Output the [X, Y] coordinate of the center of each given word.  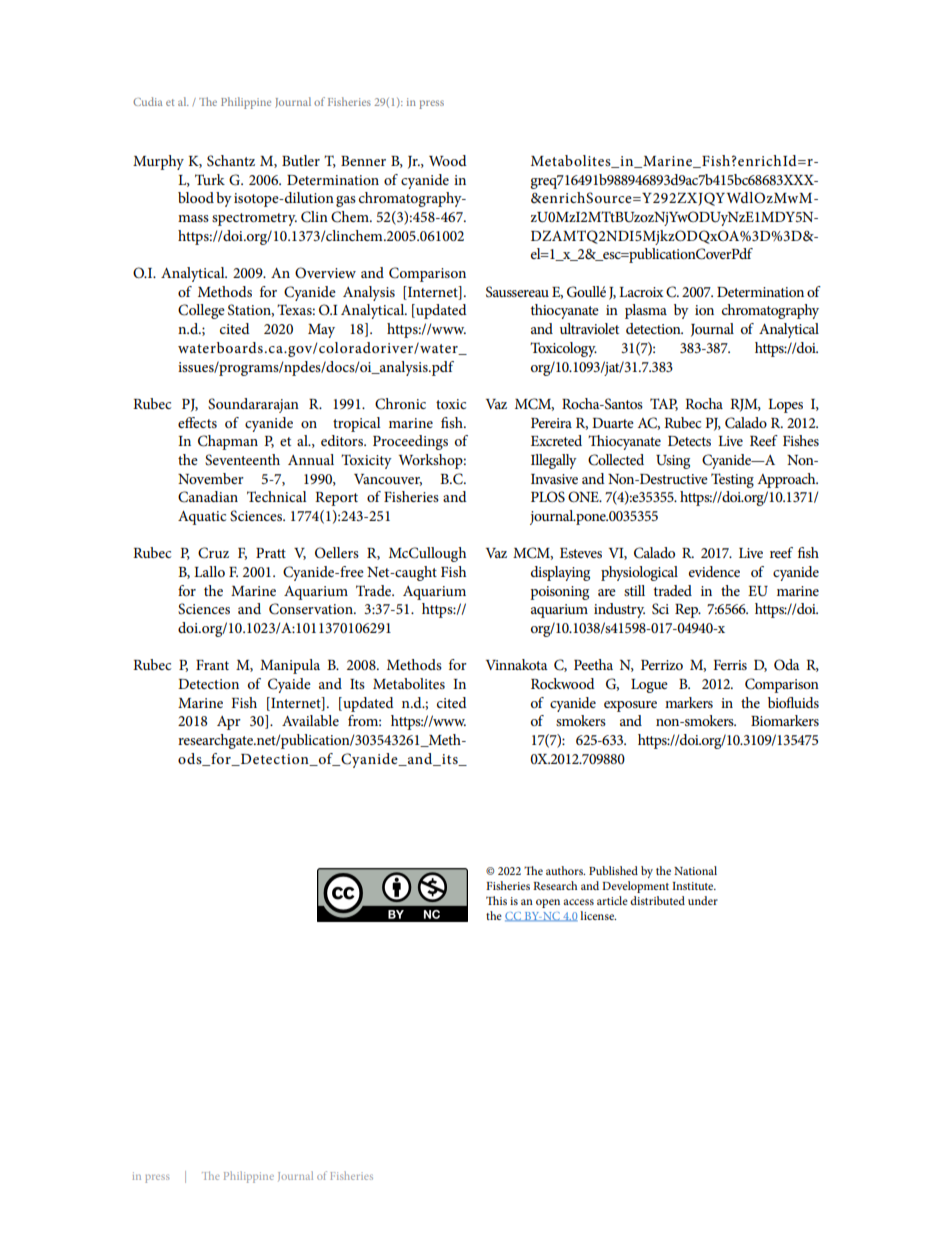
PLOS [548, 497]
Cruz [213, 553]
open [548, 903]
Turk [210, 179]
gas [346, 201]
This [496, 900]
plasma [646, 311]
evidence [714, 571]
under [703, 900]
